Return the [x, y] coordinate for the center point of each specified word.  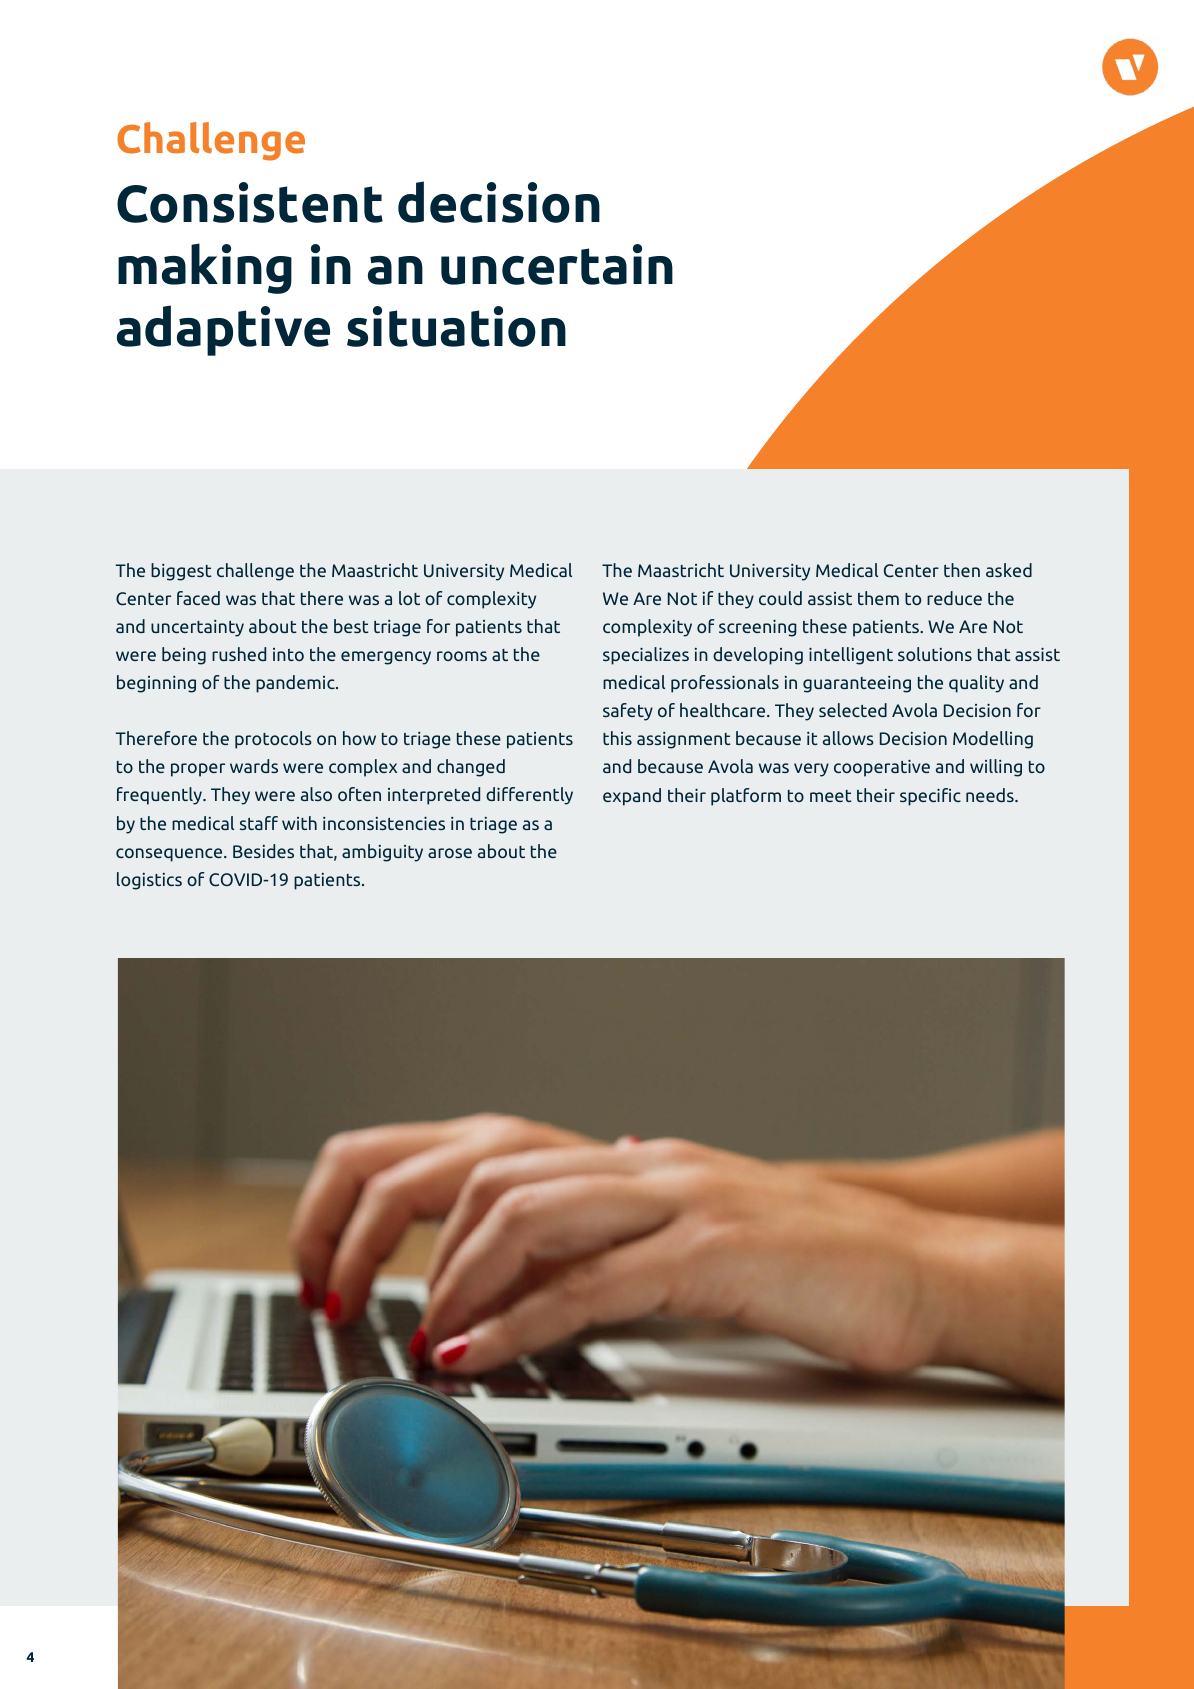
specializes [646, 656]
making [205, 268]
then [962, 570]
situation [456, 326]
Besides [263, 851]
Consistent [250, 202]
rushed [239, 654]
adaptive [223, 330]
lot [409, 598]
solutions [935, 654]
